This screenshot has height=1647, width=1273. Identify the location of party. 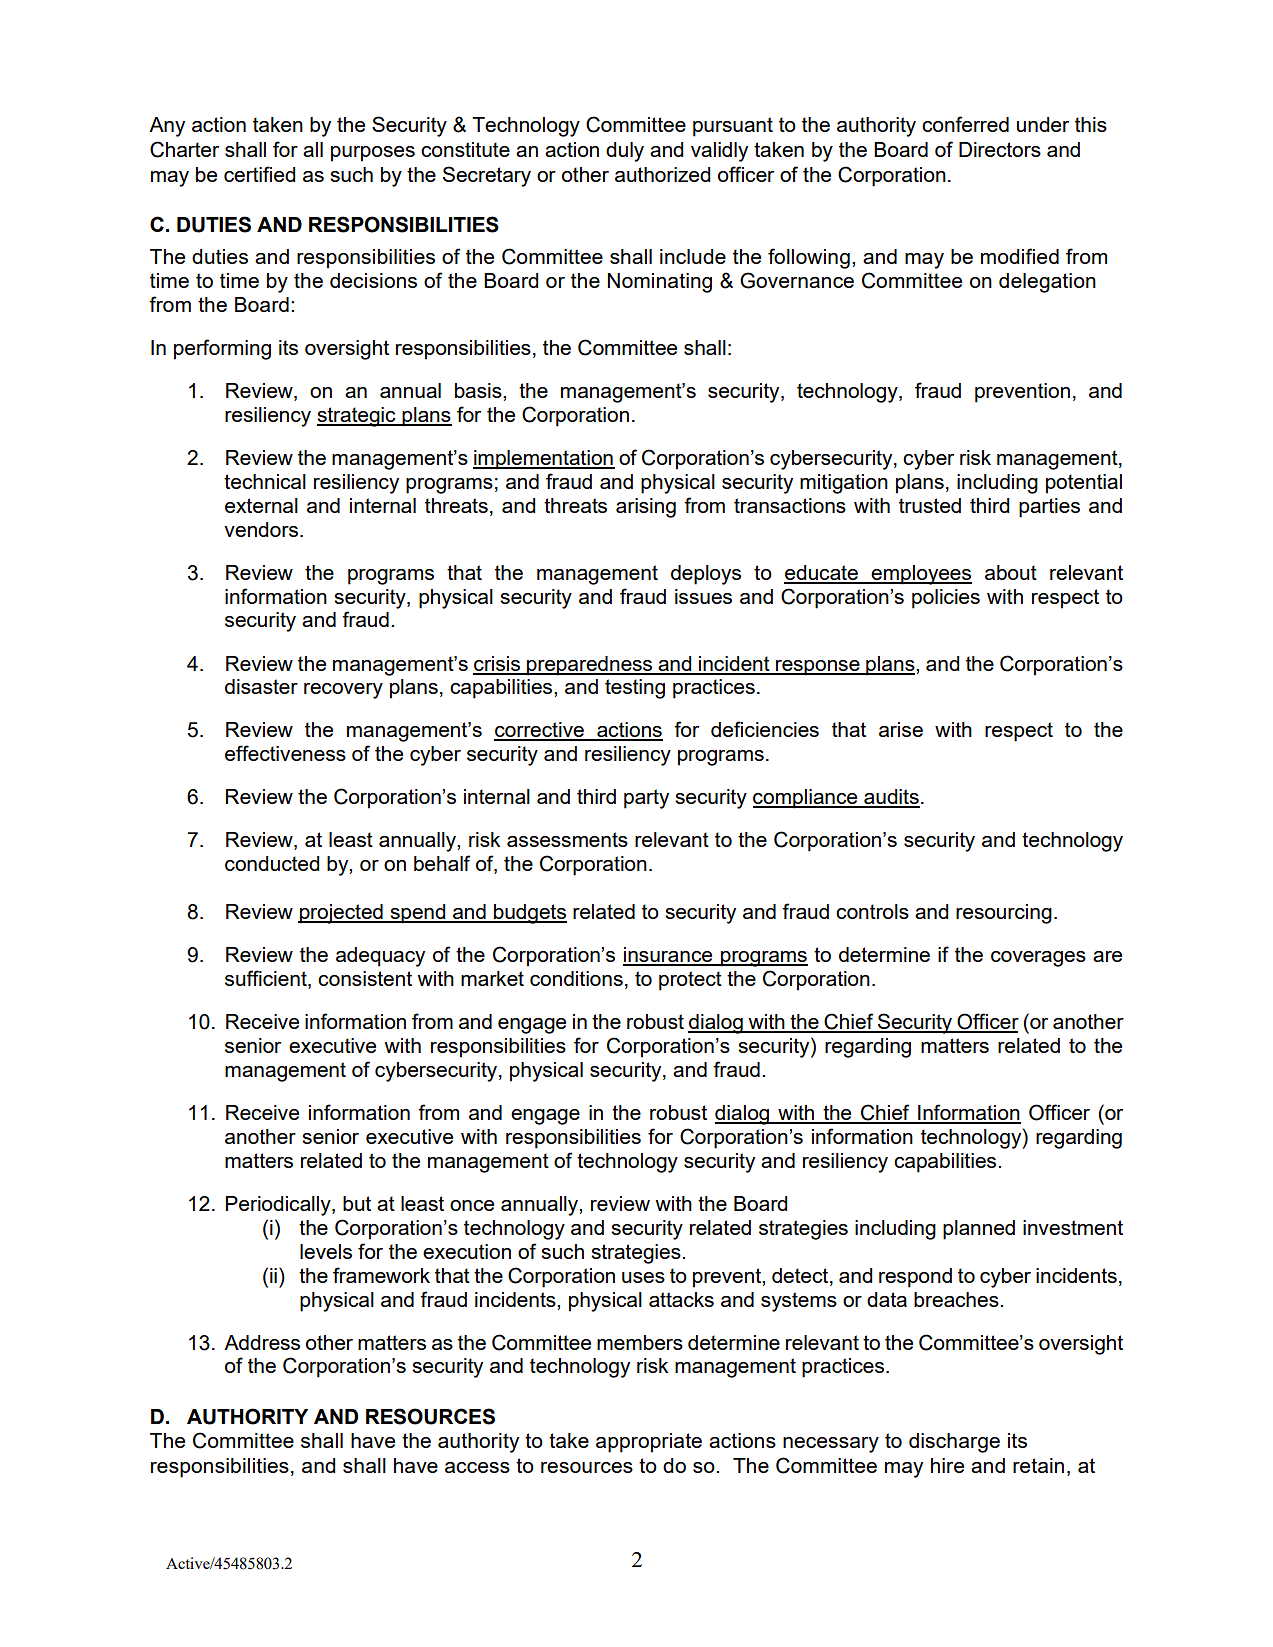
(646, 799).
